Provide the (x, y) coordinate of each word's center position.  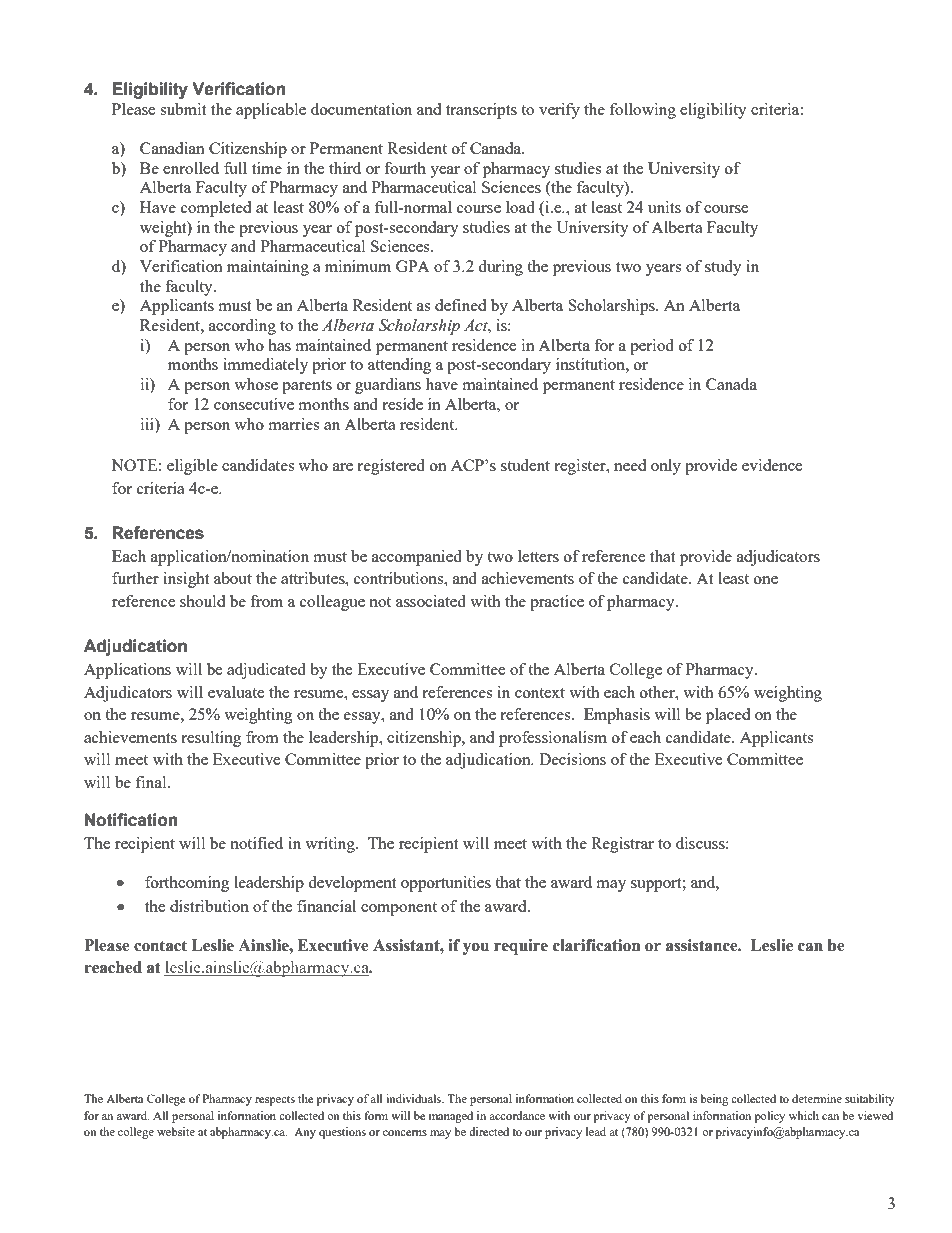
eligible (192, 467)
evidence (772, 465)
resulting (211, 739)
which (804, 1115)
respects (275, 1101)
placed (728, 716)
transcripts (481, 111)
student (525, 465)
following (643, 111)
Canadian (172, 148)
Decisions (572, 759)
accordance (517, 1115)
